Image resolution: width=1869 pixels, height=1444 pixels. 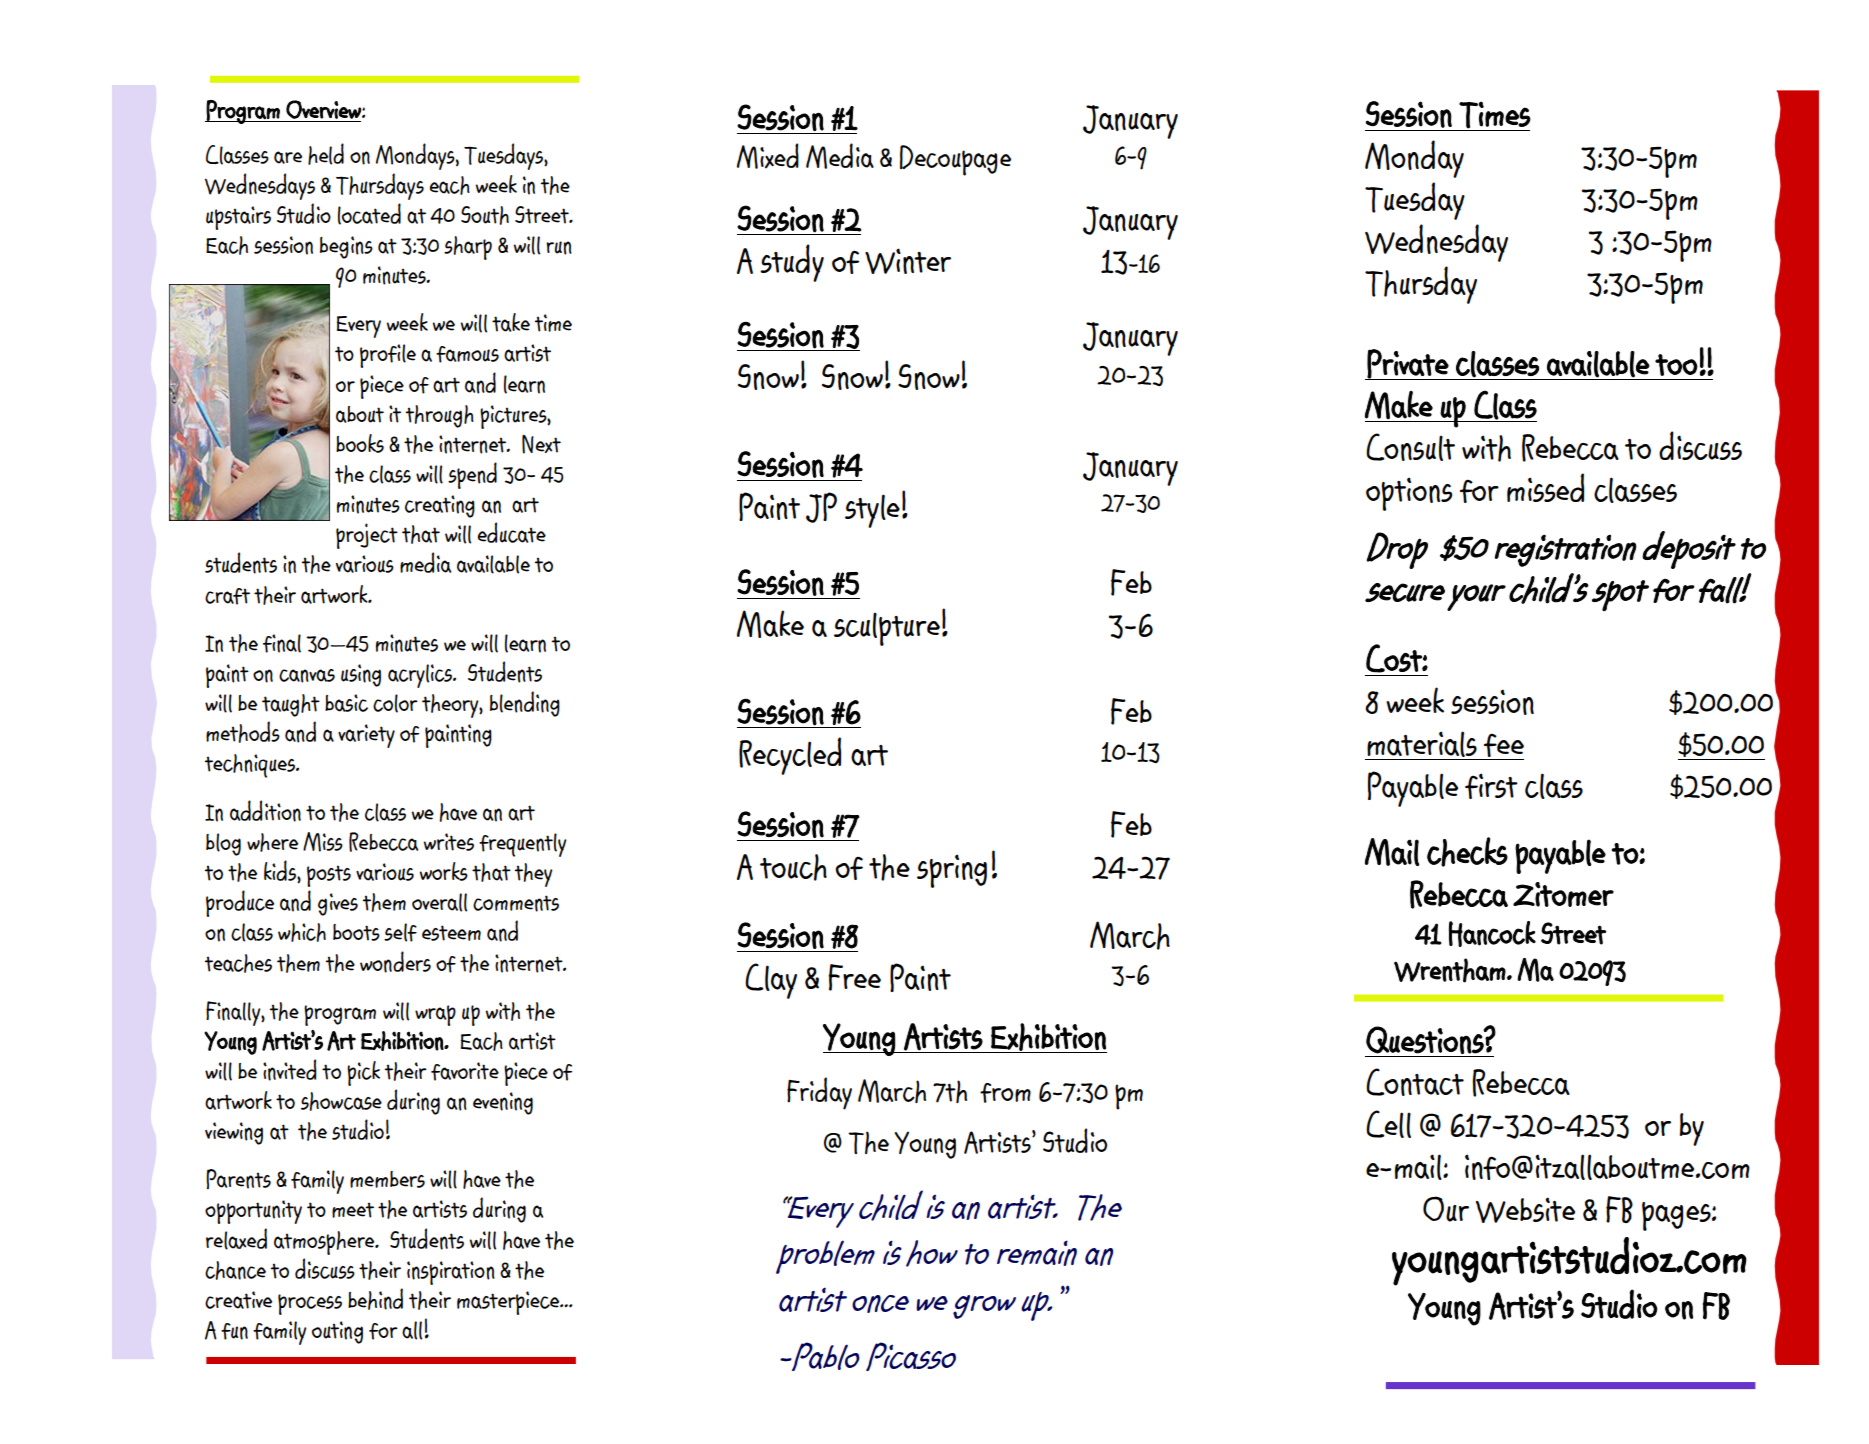 I want to click on Contact, so click(x=1415, y=1082).
